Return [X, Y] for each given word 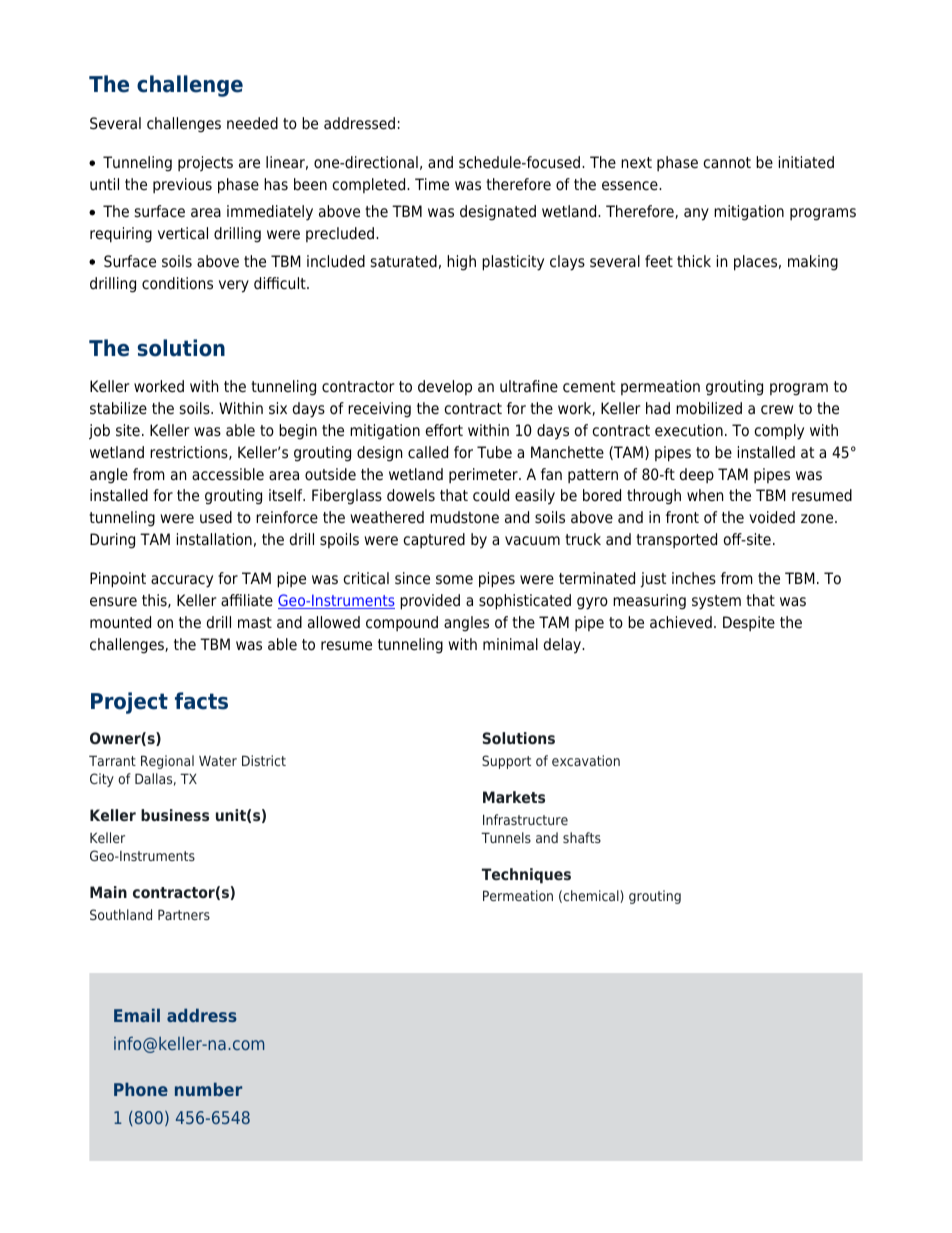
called [428, 452]
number [208, 1089]
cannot [727, 163]
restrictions [190, 453]
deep [697, 475]
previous [182, 185]
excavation [586, 760]
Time [432, 184]
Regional [167, 762]
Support [506, 762]
